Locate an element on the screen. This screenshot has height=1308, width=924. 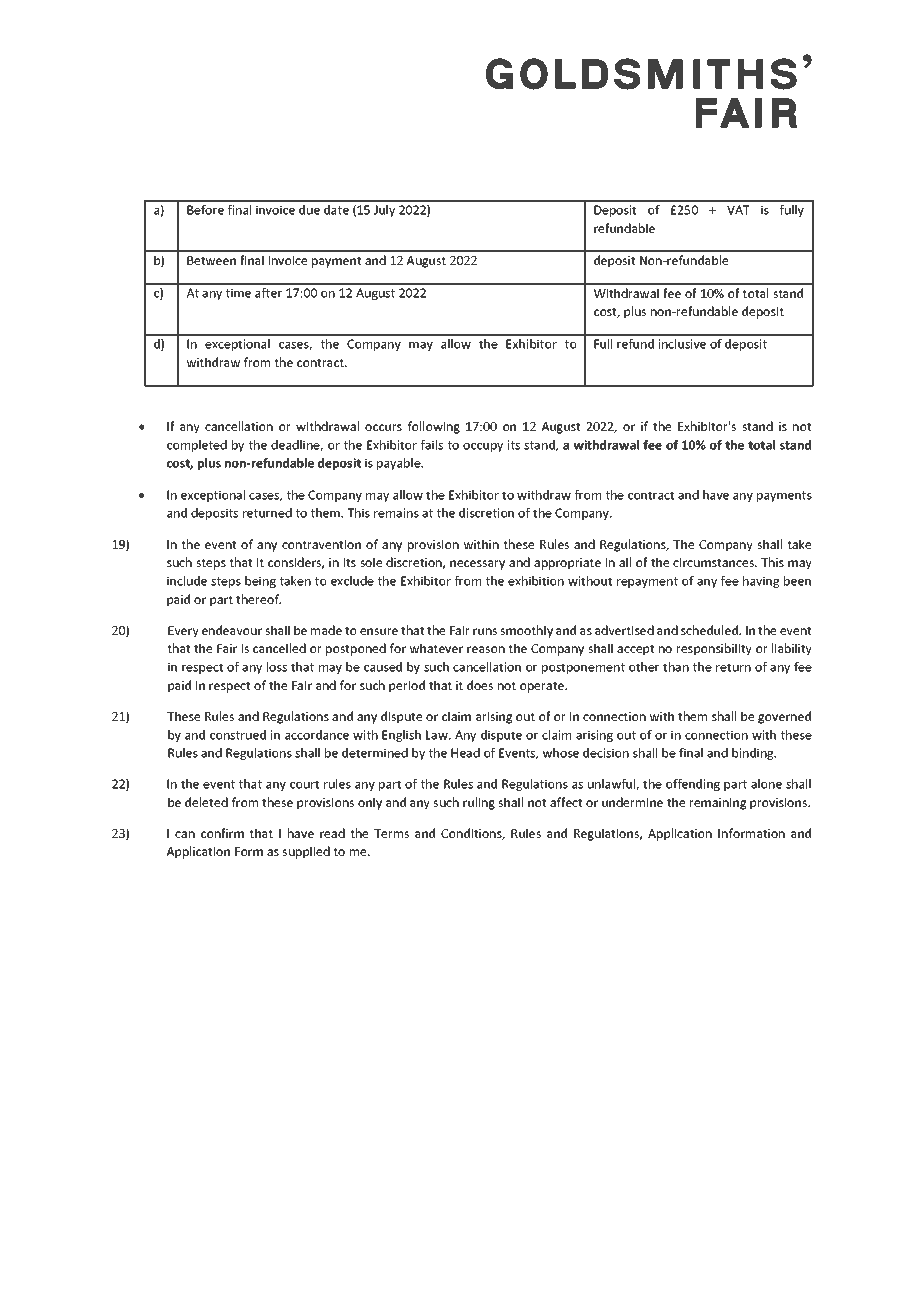
following is located at coordinates (434, 427).
